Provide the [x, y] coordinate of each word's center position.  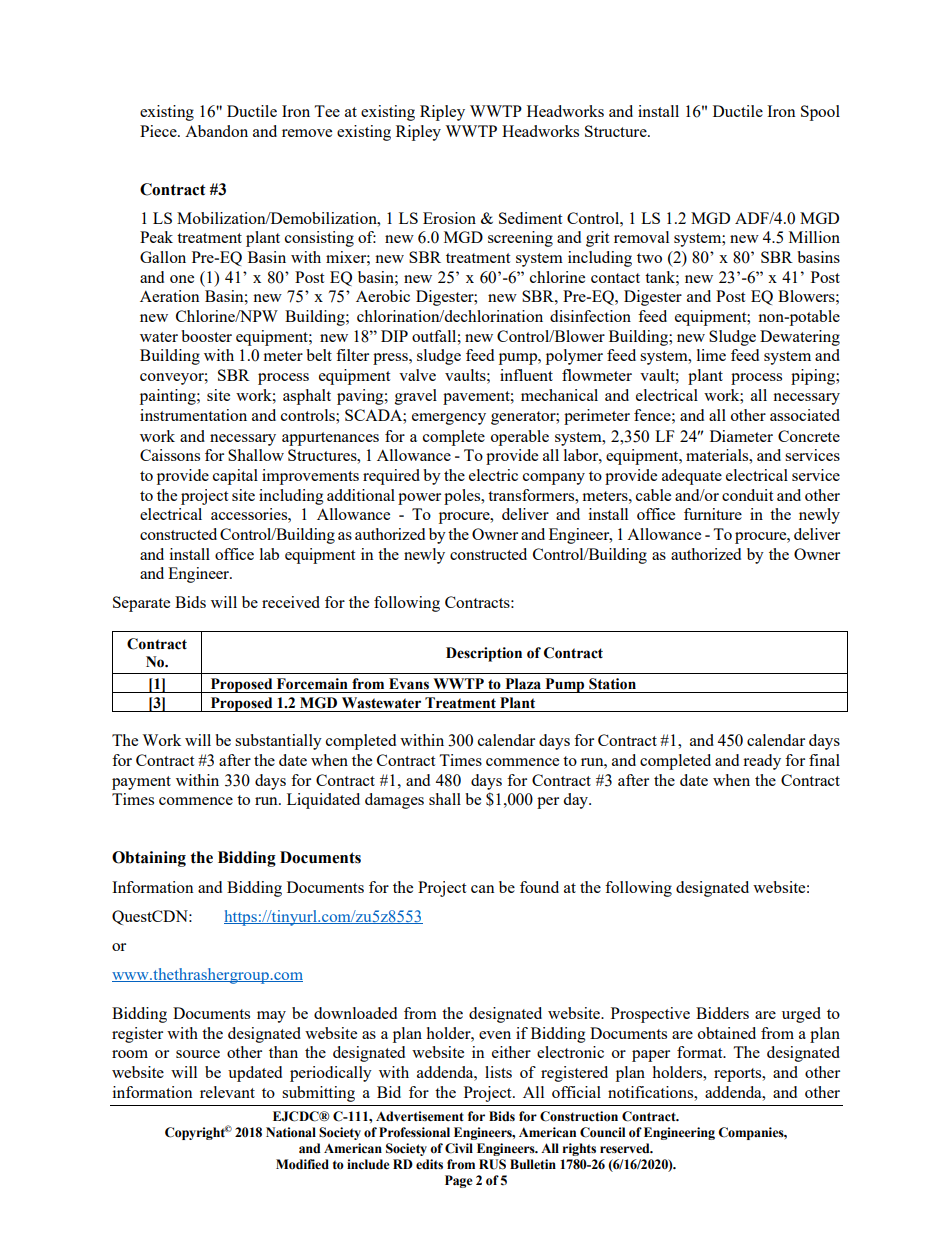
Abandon [216, 131]
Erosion [449, 218]
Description [484, 654]
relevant [227, 1092]
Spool [820, 113]
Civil [459, 1148]
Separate [141, 604]
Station [612, 684]
